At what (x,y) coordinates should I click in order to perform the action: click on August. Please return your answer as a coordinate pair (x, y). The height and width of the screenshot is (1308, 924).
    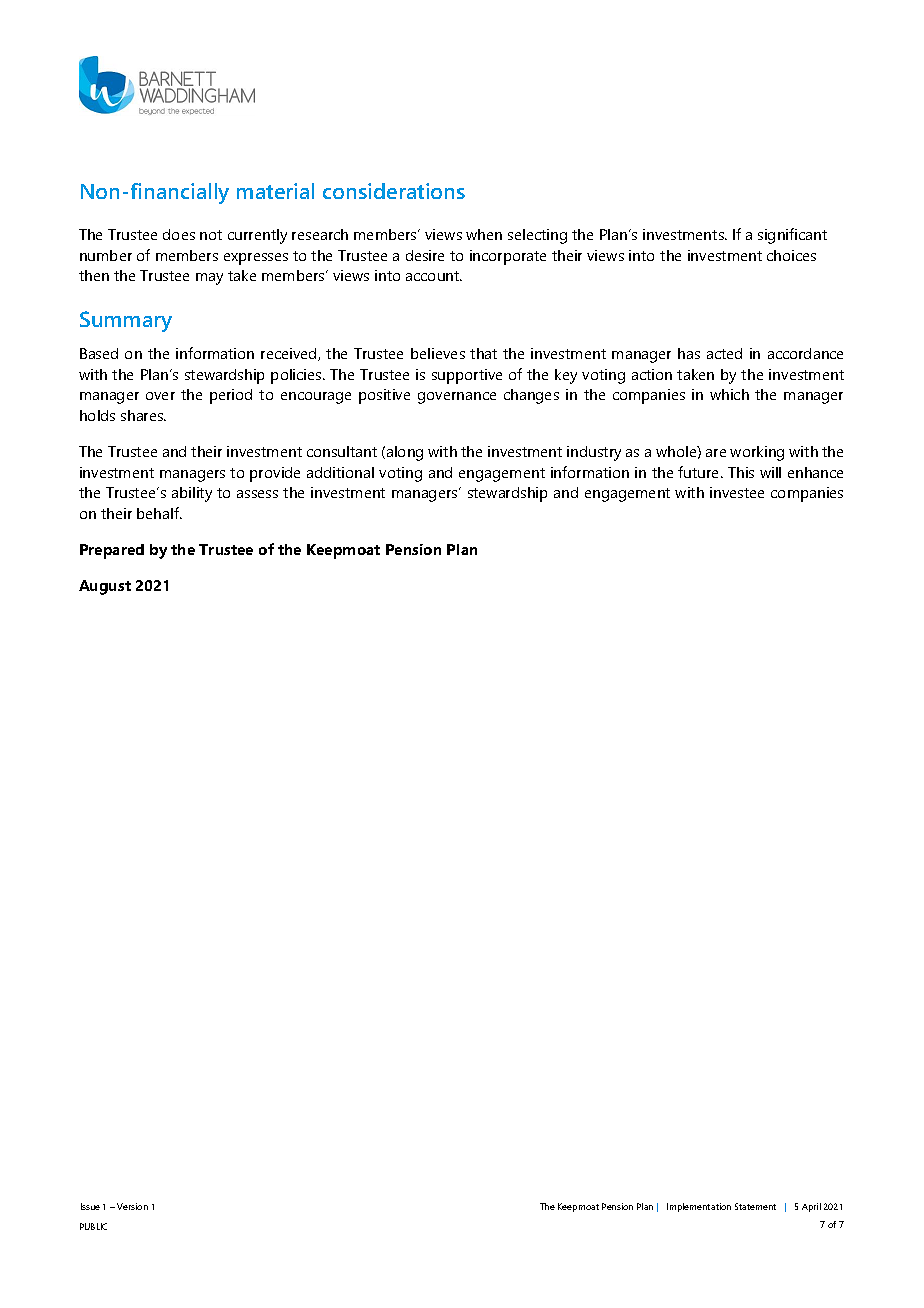
    Looking at the image, I should click on (105, 587).
